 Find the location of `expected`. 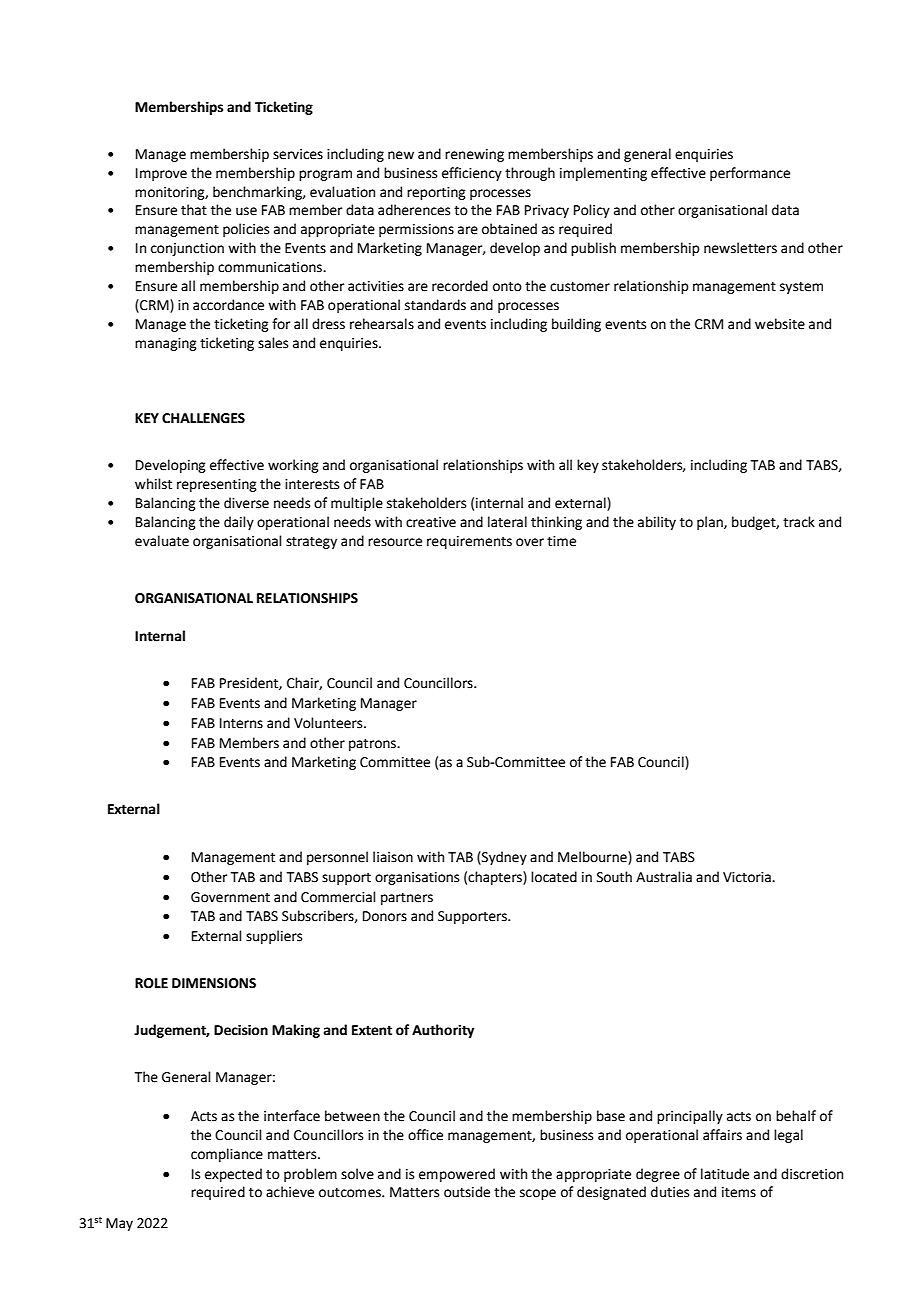

expected is located at coordinates (233, 1175).
